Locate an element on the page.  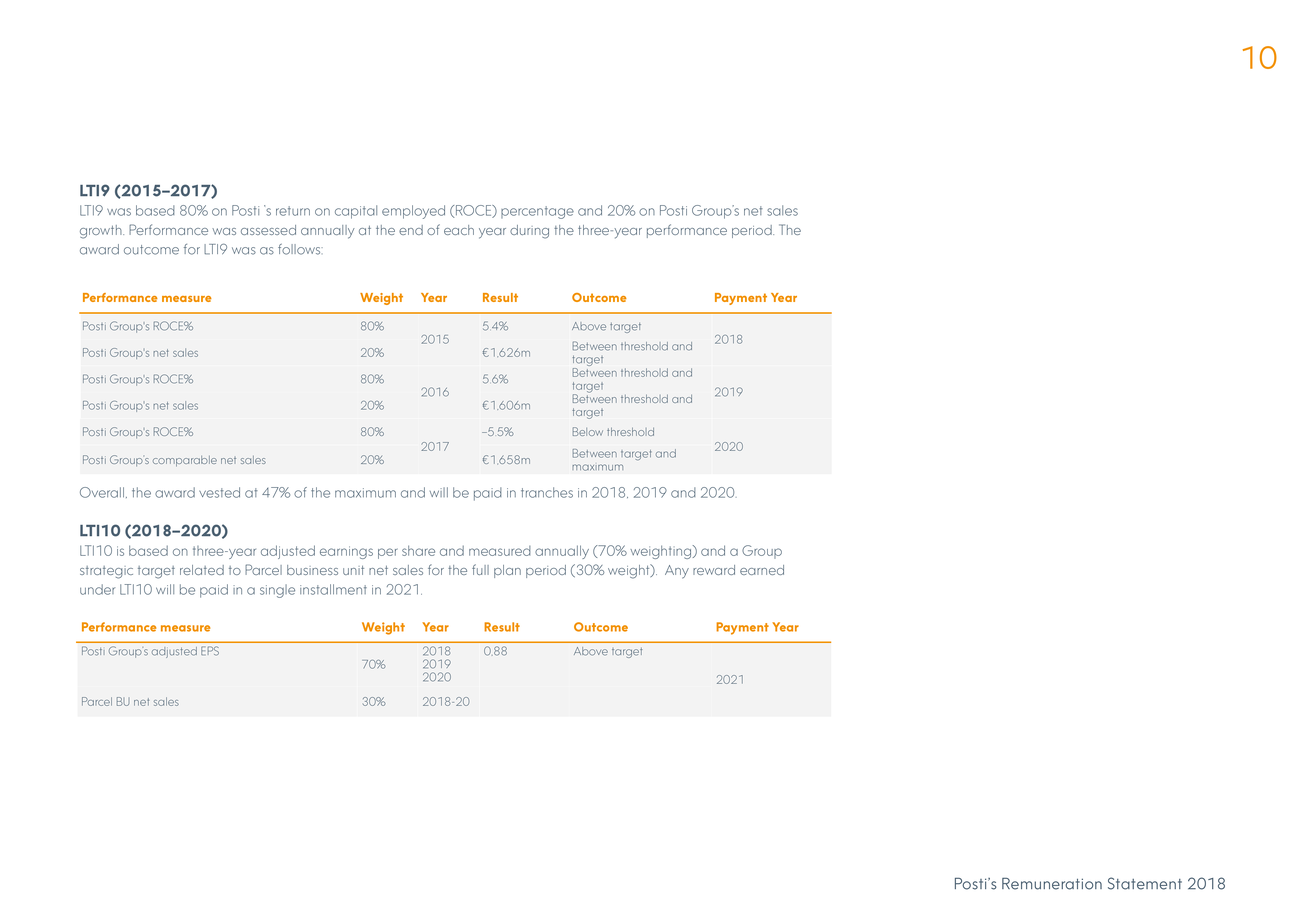
related is located at coordinates (202, 570).
